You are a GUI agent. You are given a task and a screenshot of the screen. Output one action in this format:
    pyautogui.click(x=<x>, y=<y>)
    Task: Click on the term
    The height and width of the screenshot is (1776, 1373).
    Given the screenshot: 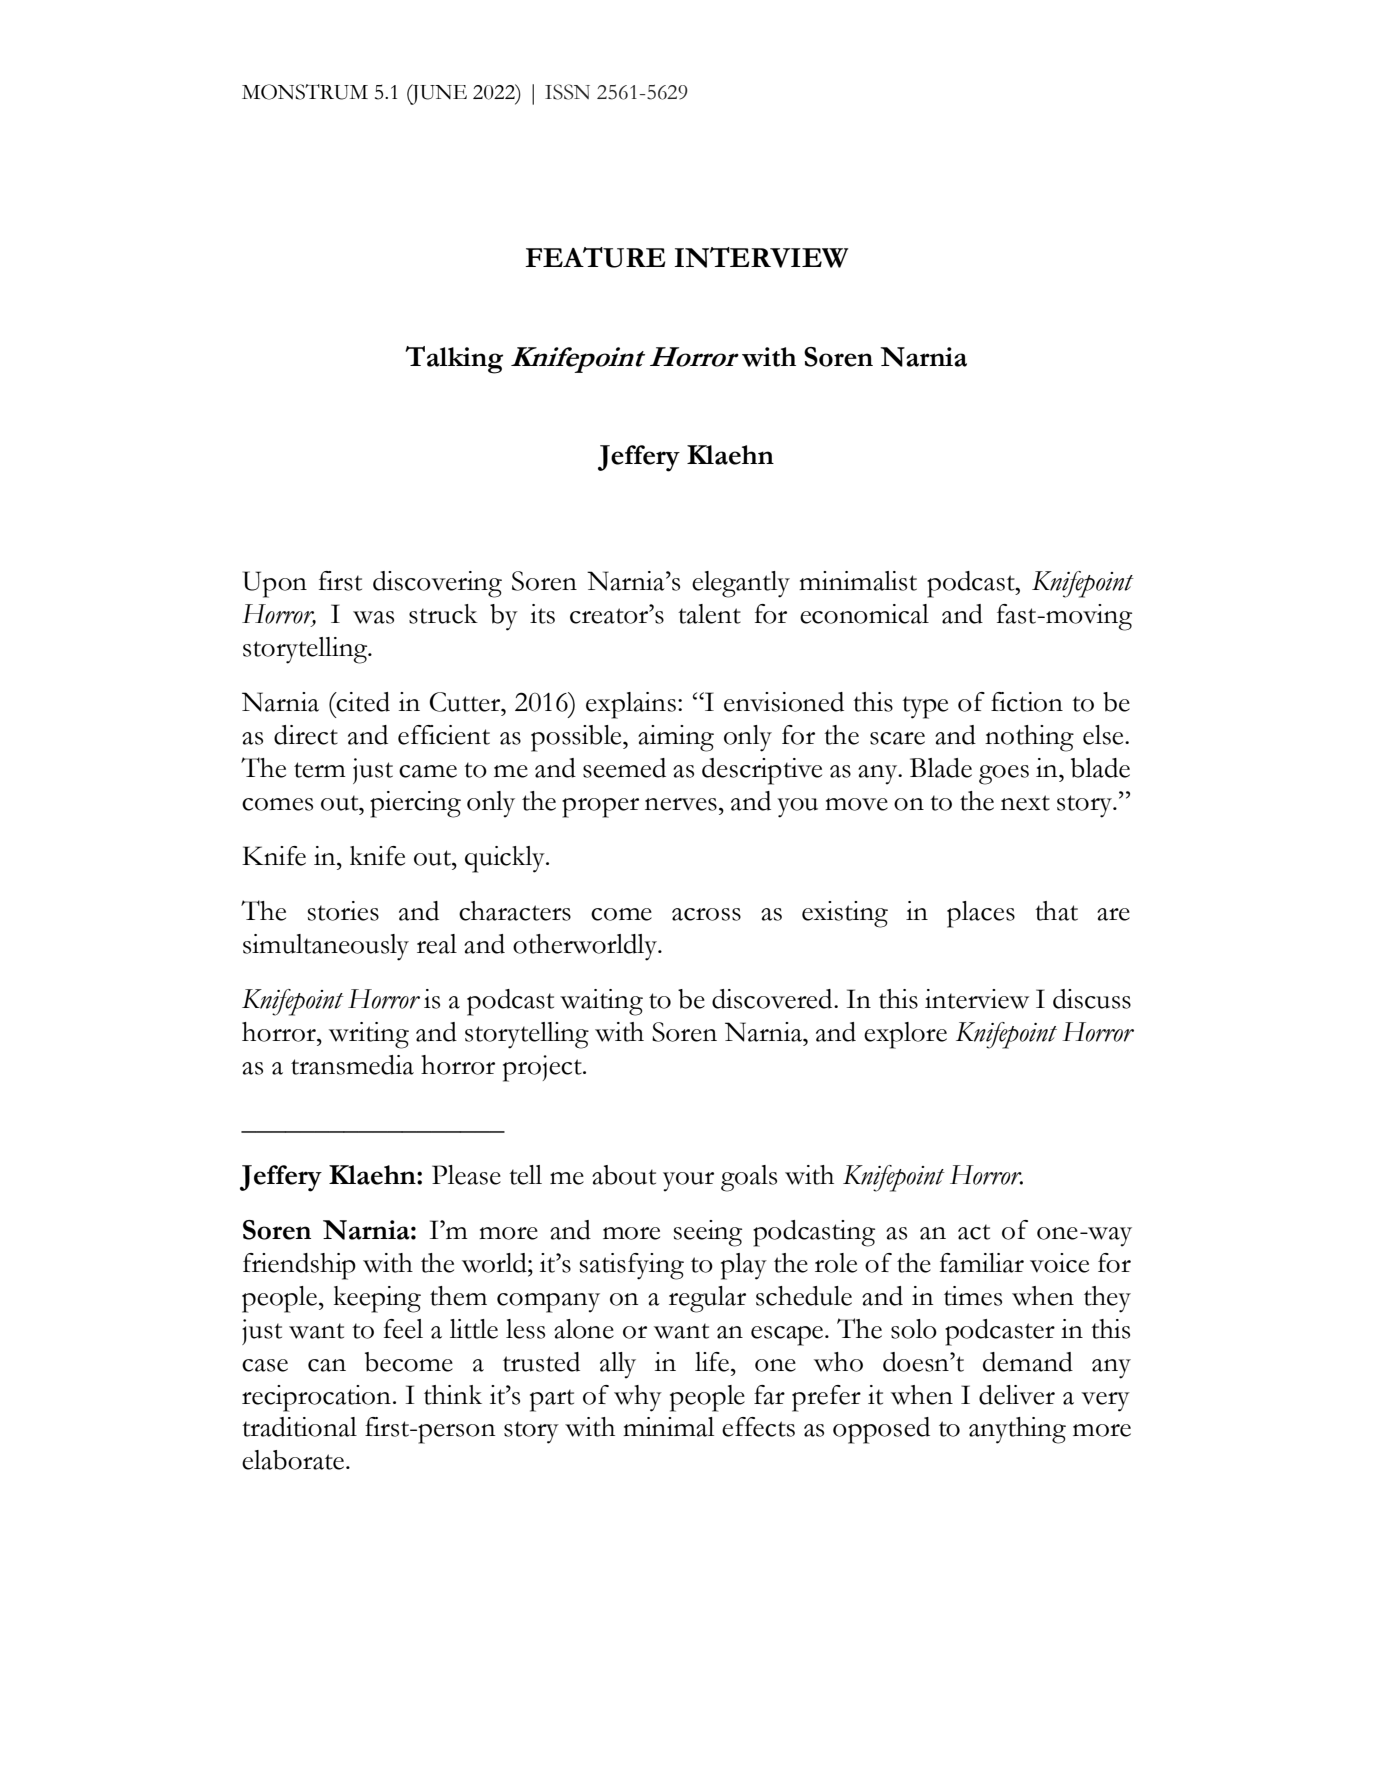 What is the action you would take?
    pyautogui.click(x=320, y=770)
